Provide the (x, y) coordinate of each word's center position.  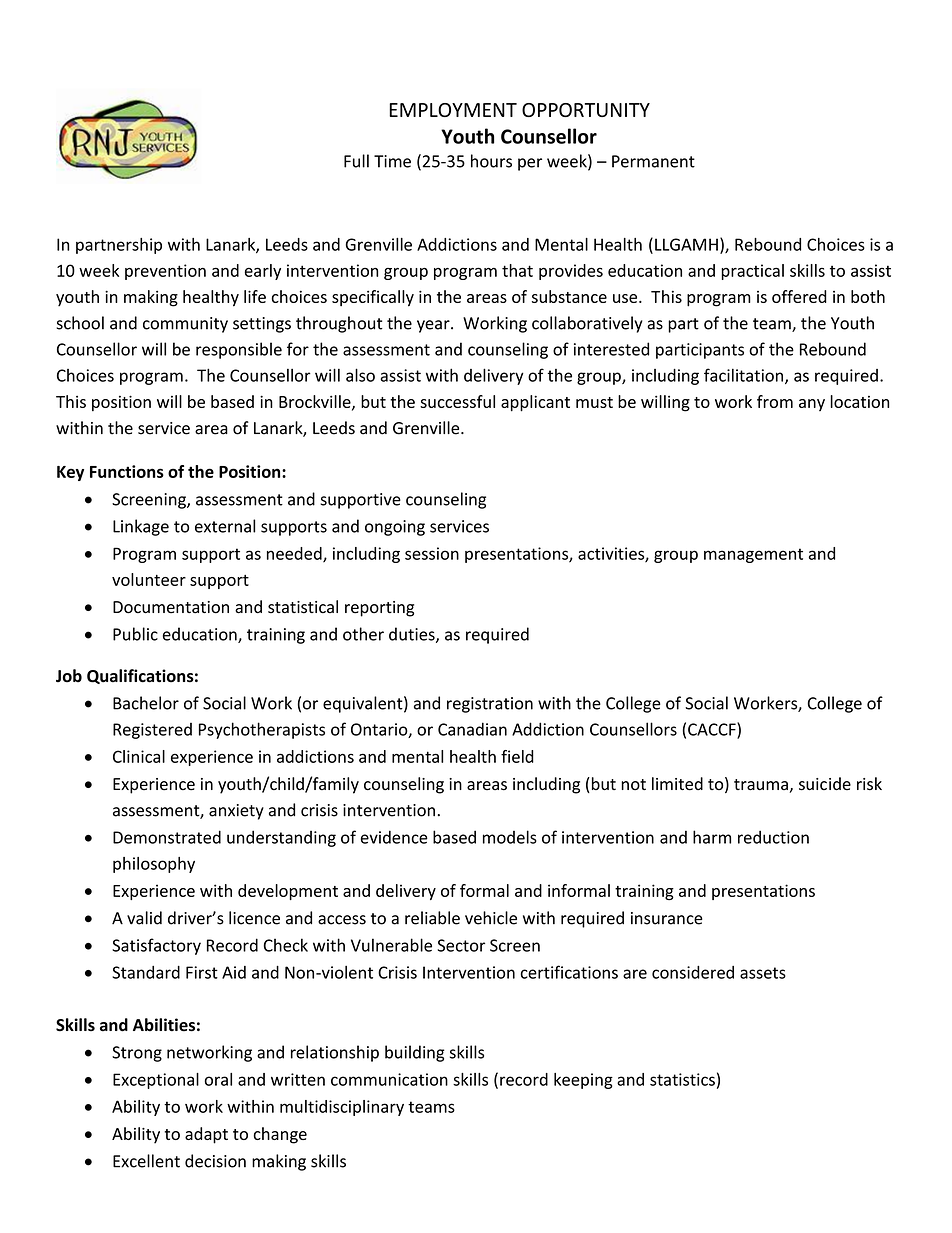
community (185, 325)
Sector (461, 945)
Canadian (472, 729)
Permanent (653, 161)
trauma (762, 786)
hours (491, 161)
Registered (152, 731)
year (434, 326)
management (753, 555)
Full (356, 161)
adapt (206, 1135)
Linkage (141, 527)
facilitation (743, 375)
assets (763, 973)
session (432, 553)
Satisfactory (156, 946)
